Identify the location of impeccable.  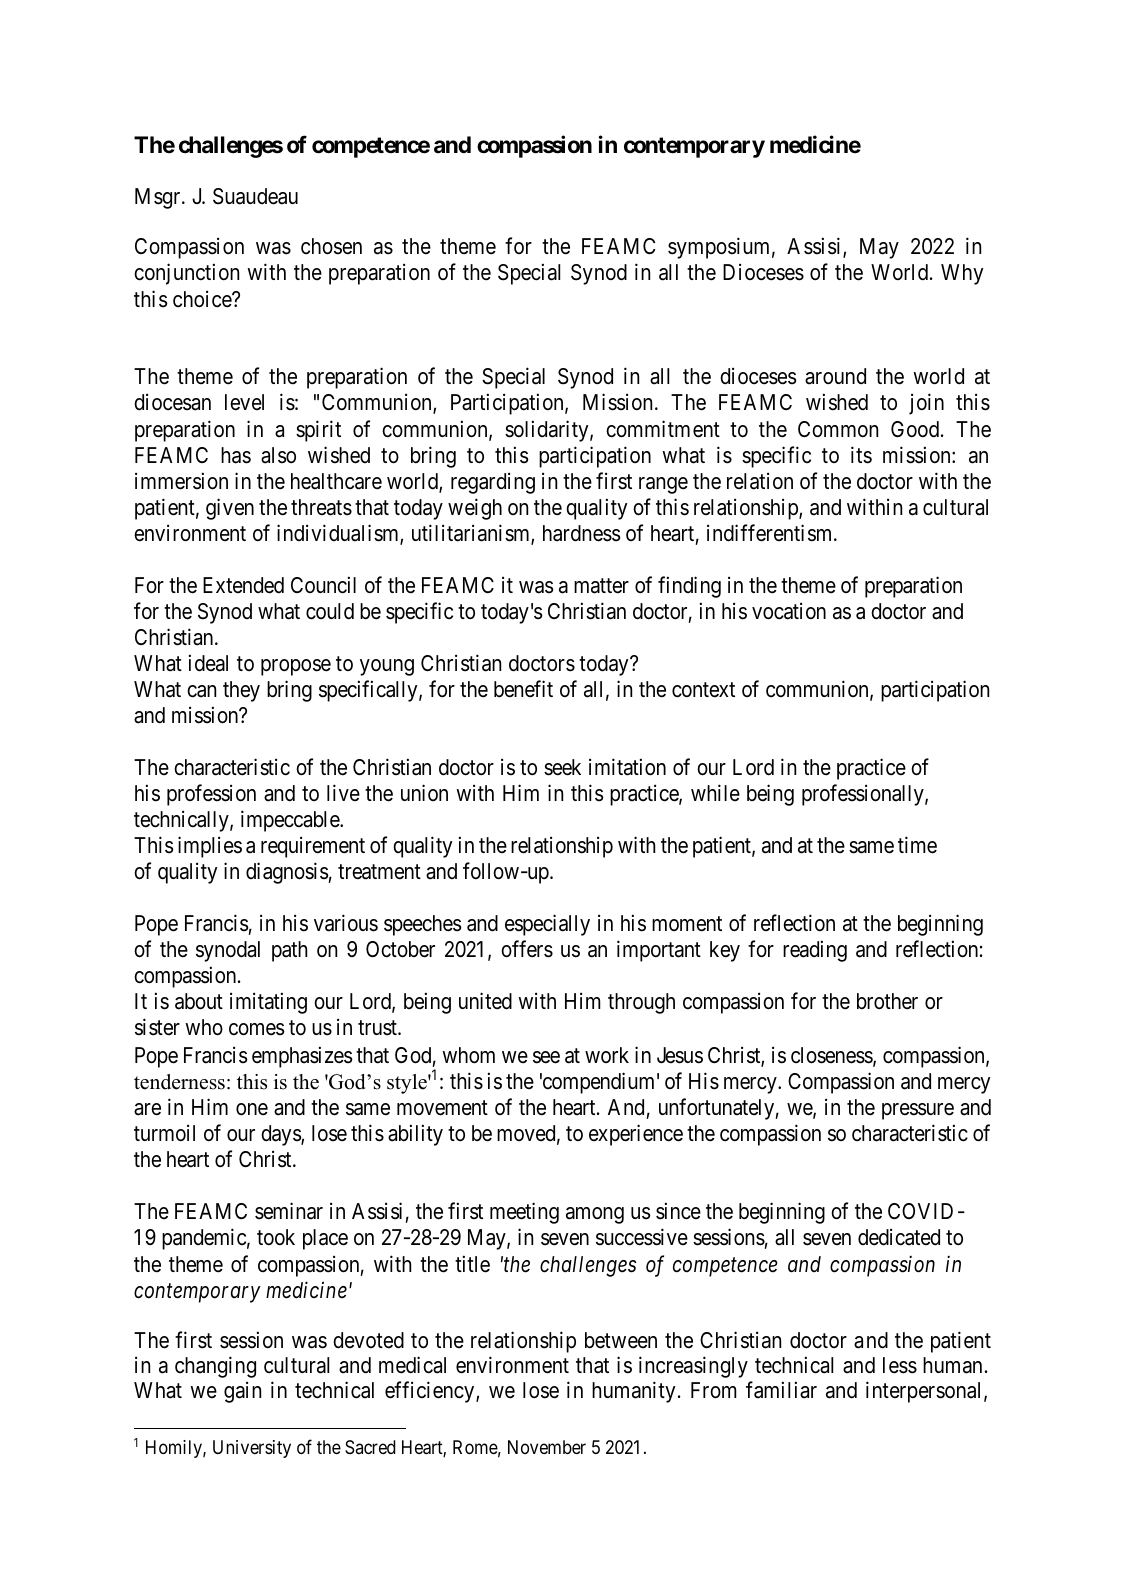
(291, 821).
